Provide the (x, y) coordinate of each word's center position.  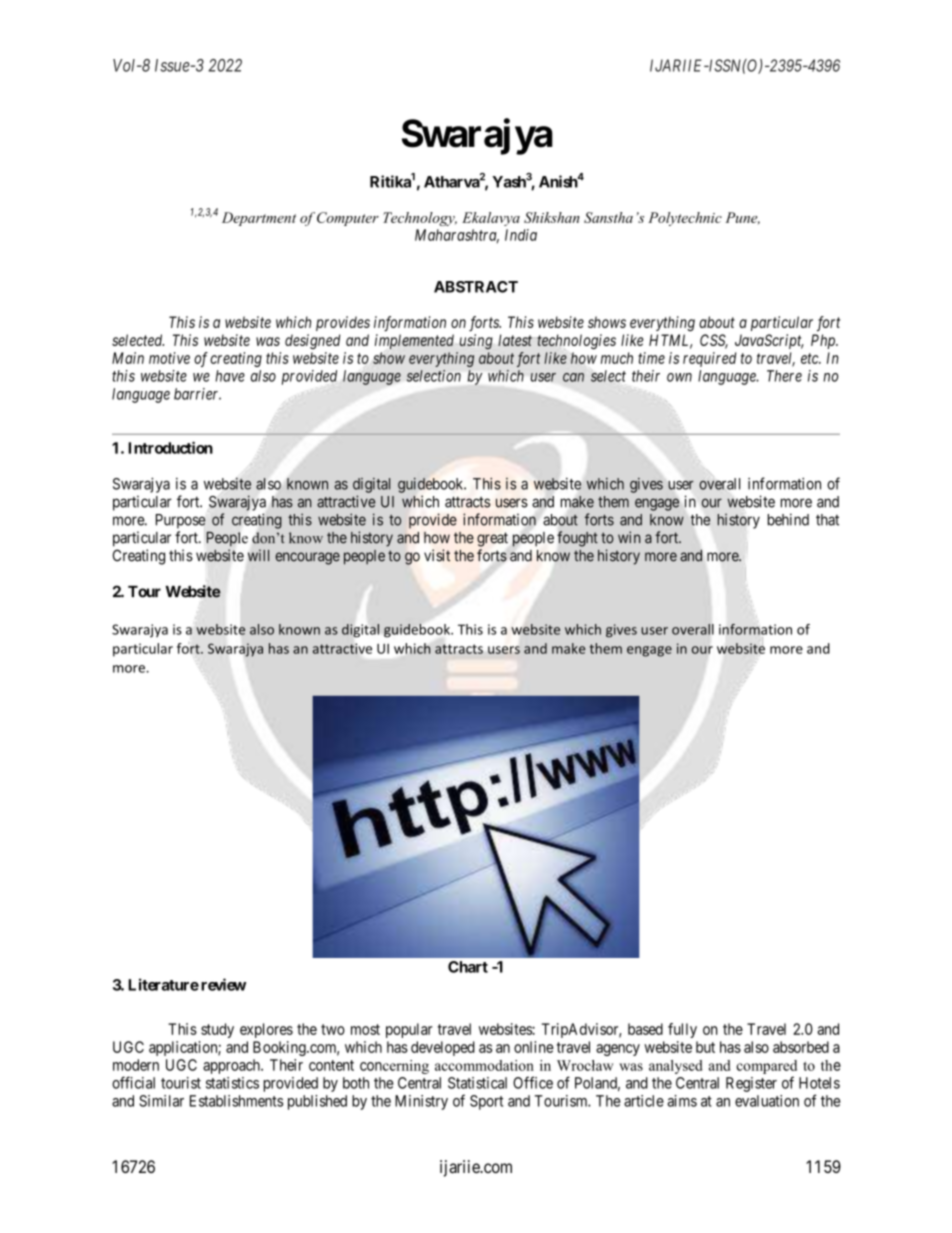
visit (437, 555)
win (629, 537)
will (258, 555)
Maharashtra (457, 236)
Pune (742, 218)
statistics (232, 1083)
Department (259, 219)
